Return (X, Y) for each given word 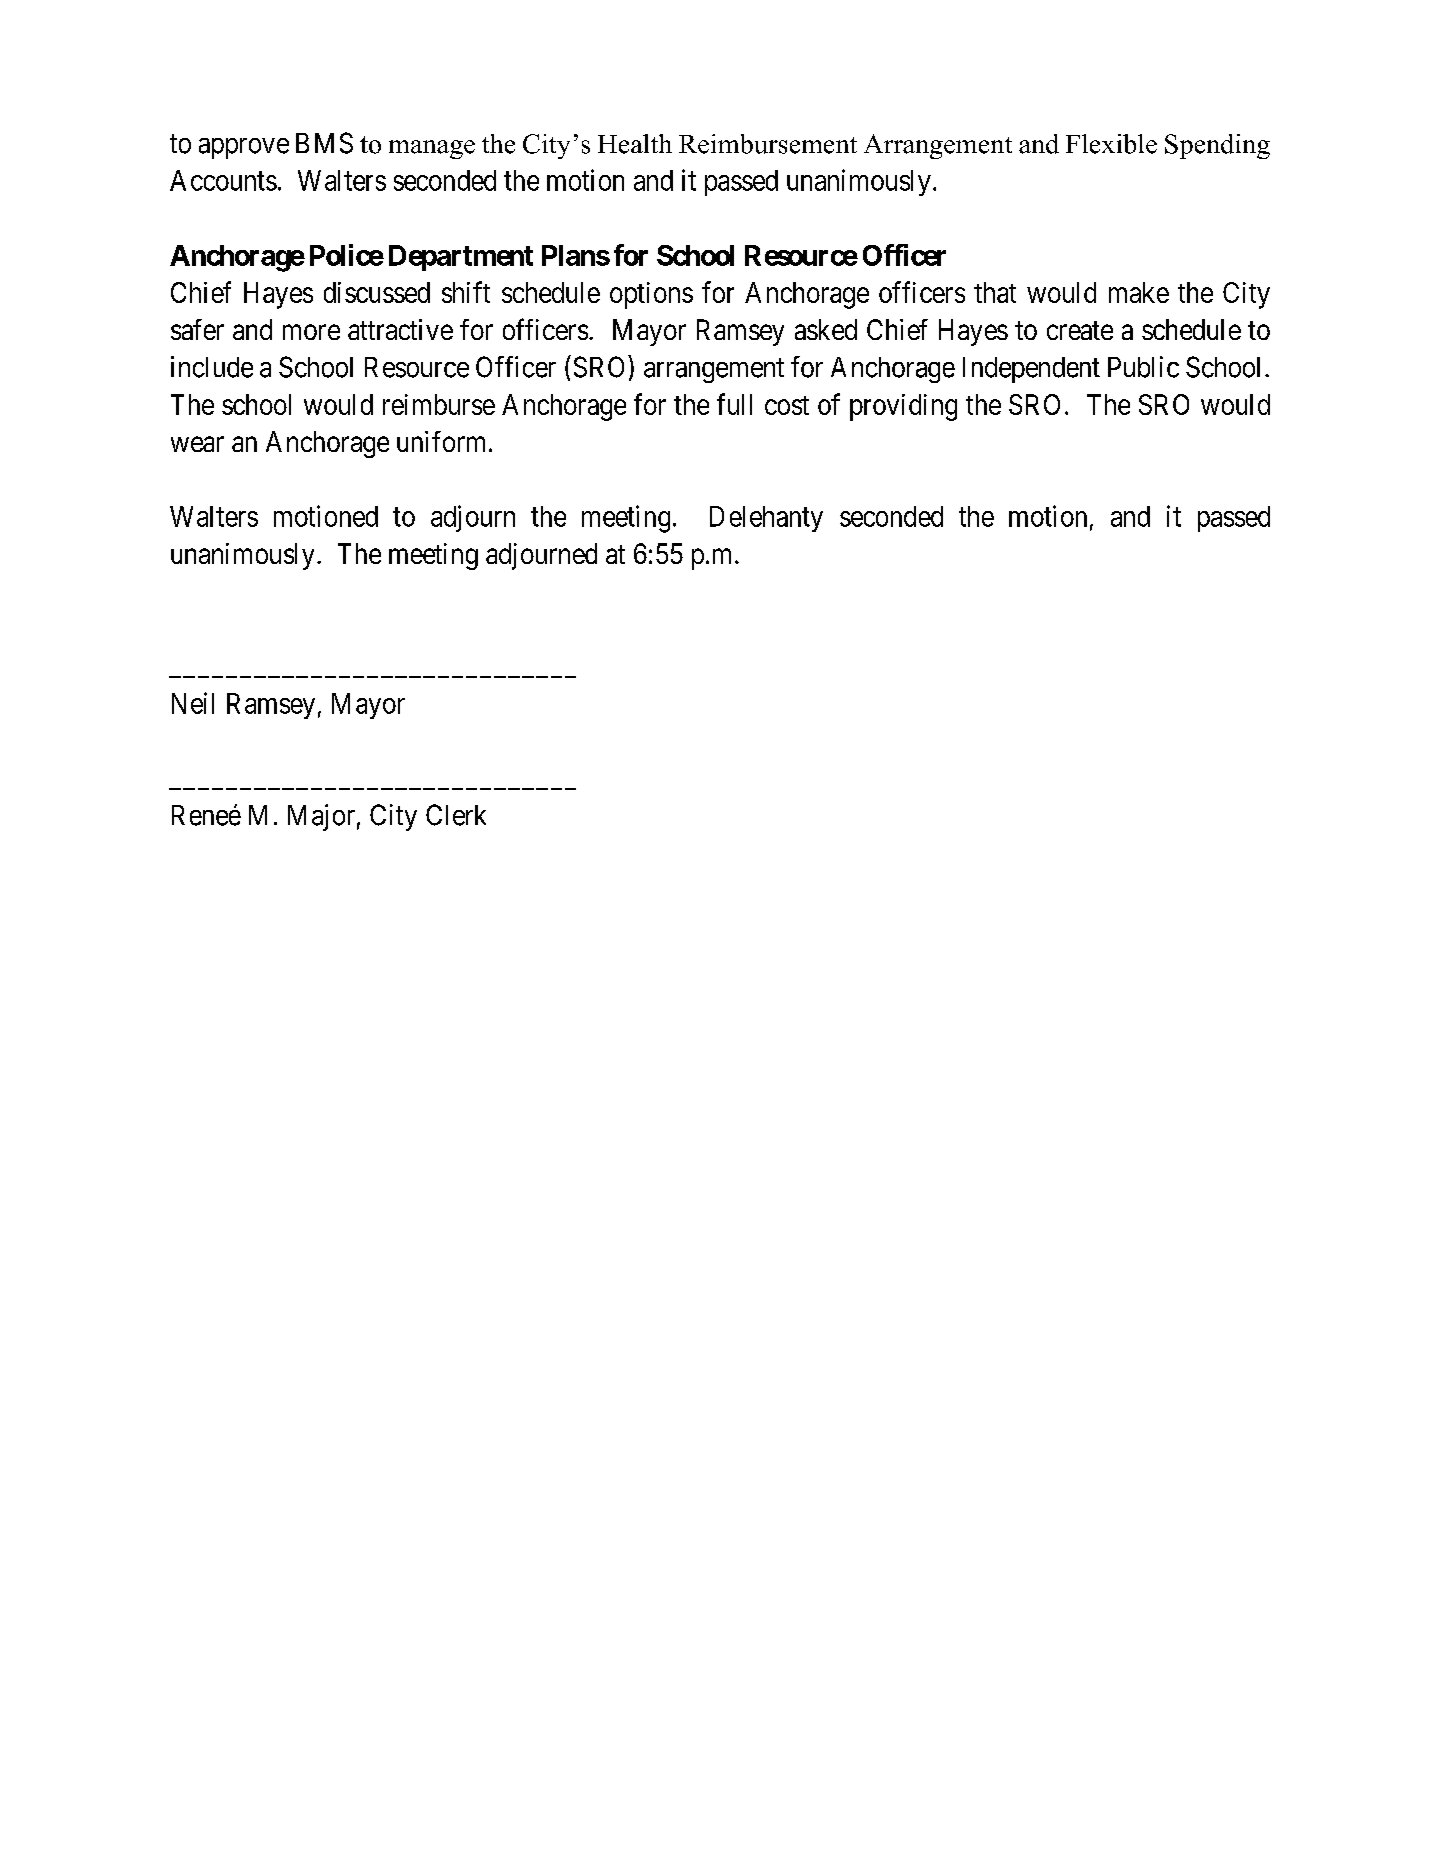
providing (903, 407)
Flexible (1111, 144)
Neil (193, 703)
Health (635, 144)
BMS (324, 143)
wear (197, 444)
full (734, 404)
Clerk (456, 815)
